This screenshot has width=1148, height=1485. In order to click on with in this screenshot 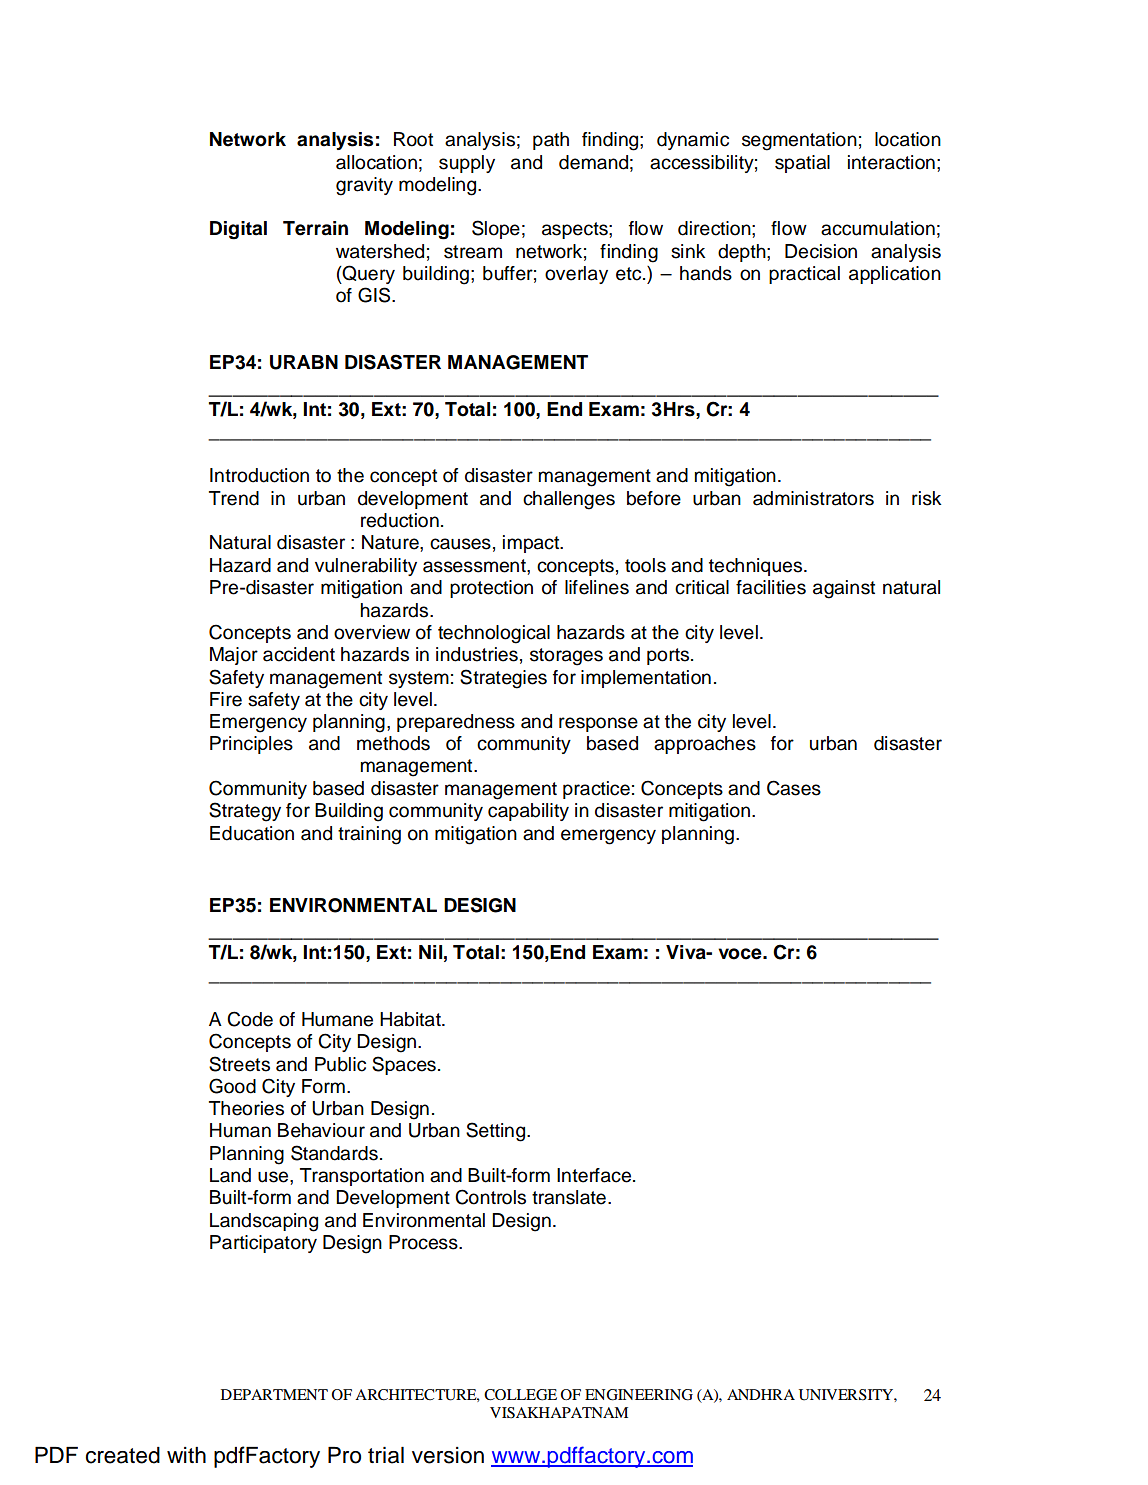, I will do `click(186, 1455)`.
